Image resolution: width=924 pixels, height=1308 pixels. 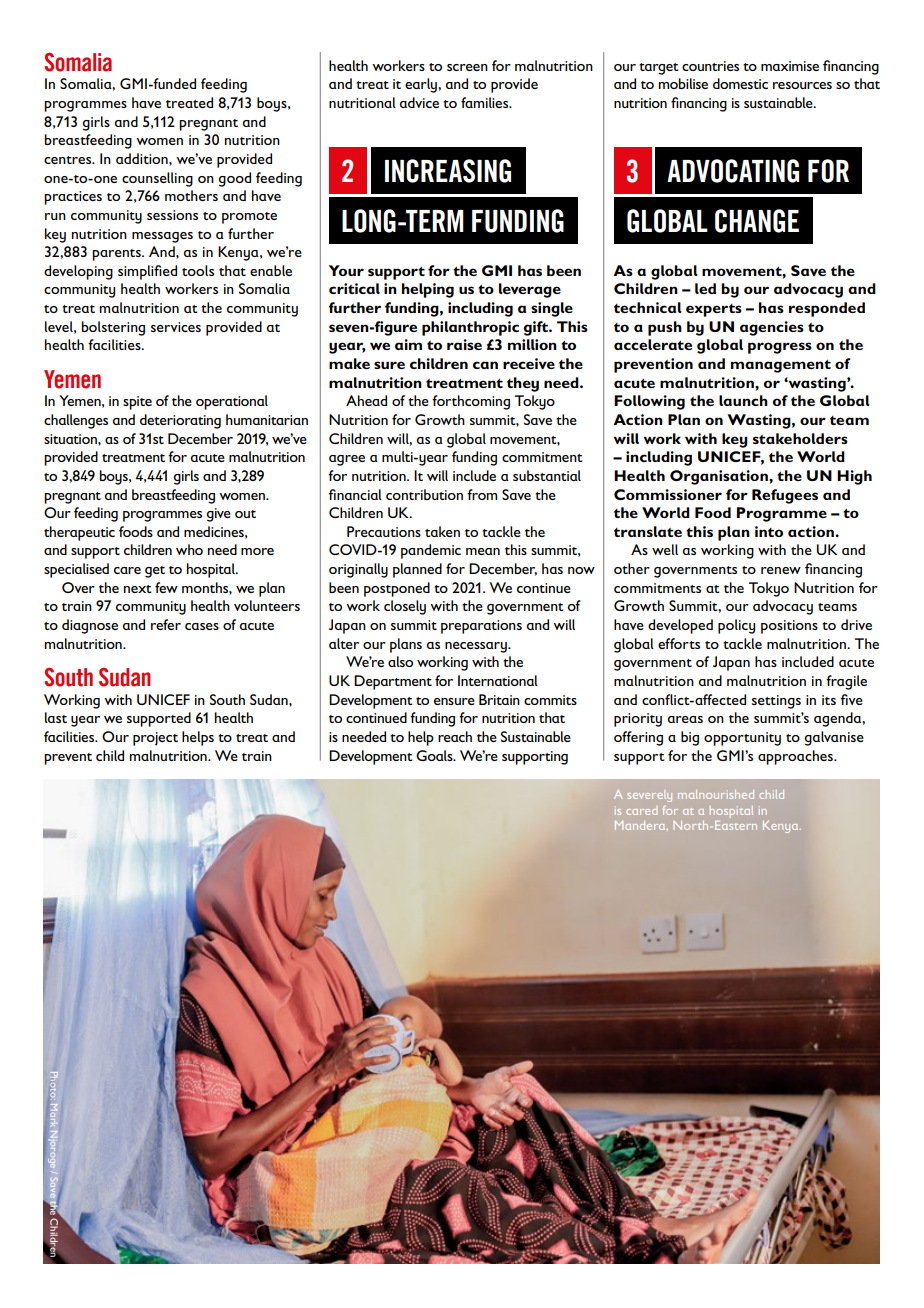 I want to click on services, so click(x=176, y=327).
